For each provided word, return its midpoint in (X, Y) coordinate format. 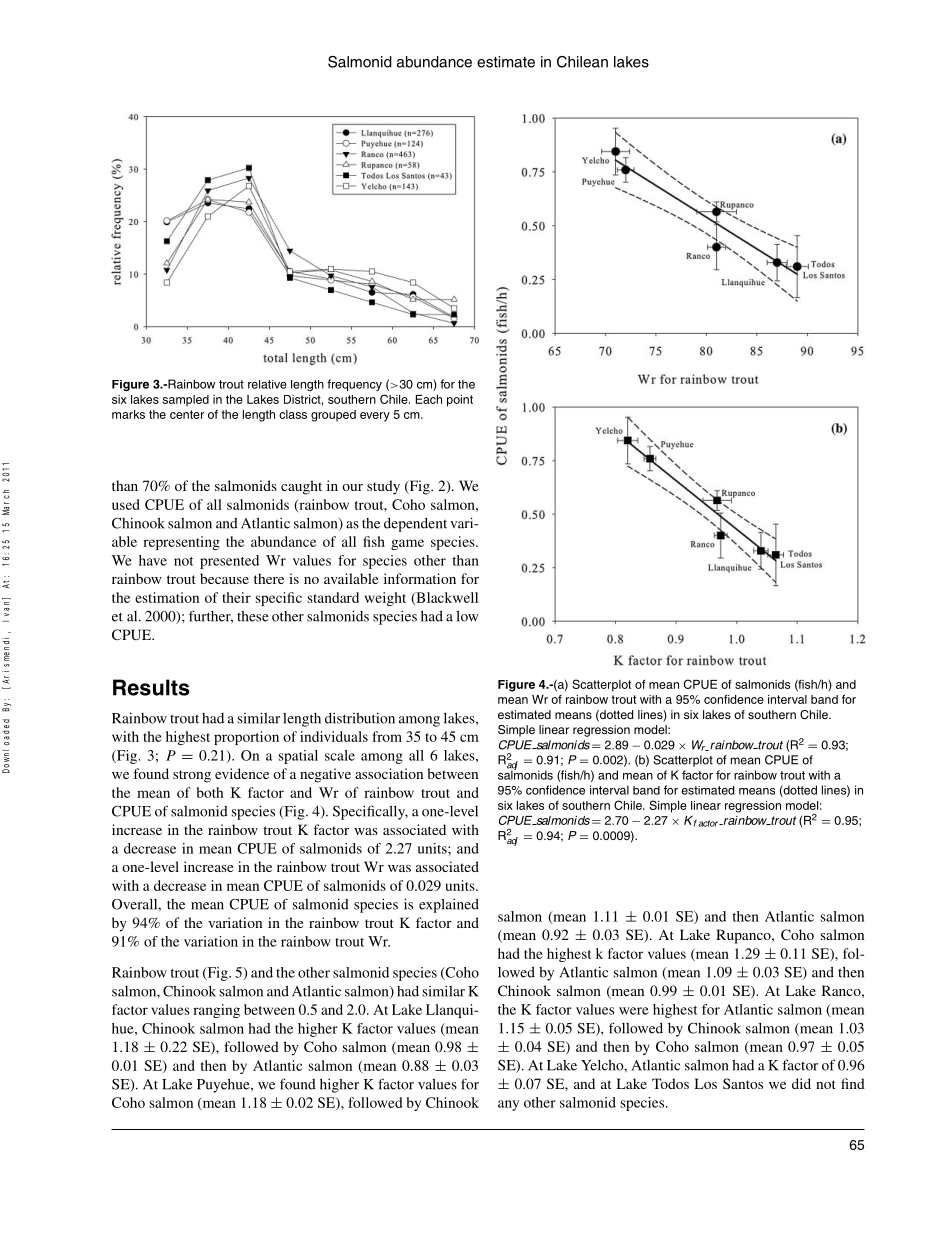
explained (449, 905)
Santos (743, 1083)
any (508, 1105)
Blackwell (446, 598)
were (634, 1011)
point (460, 401)
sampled (186, 400)
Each (429, 399)
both (209, 792)
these (253, 616)
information (420, 578)
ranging (216, 1011)
